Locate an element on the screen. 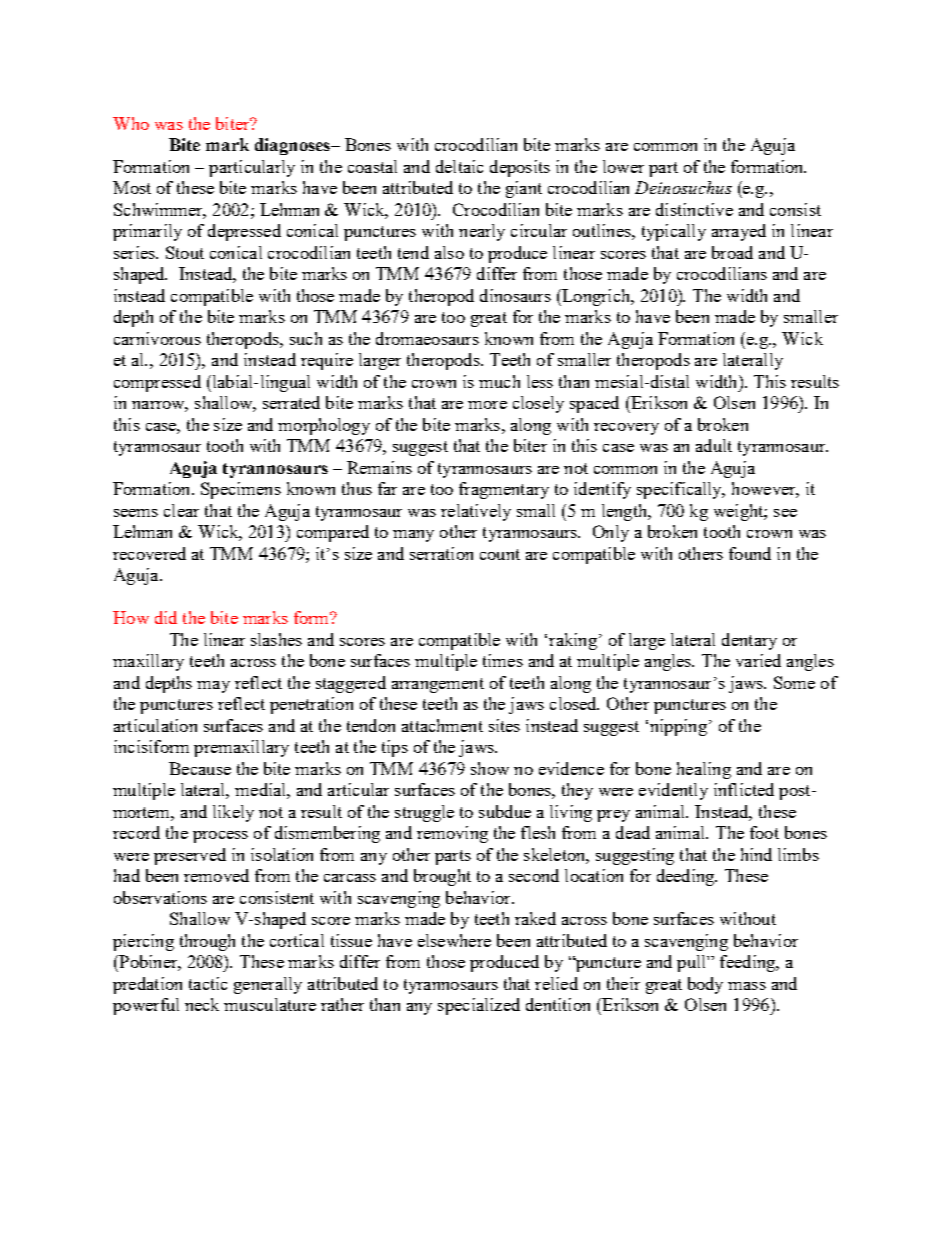 This screenshot has height=1233, width=952. specialized is located at coordinates (479, 1006).
